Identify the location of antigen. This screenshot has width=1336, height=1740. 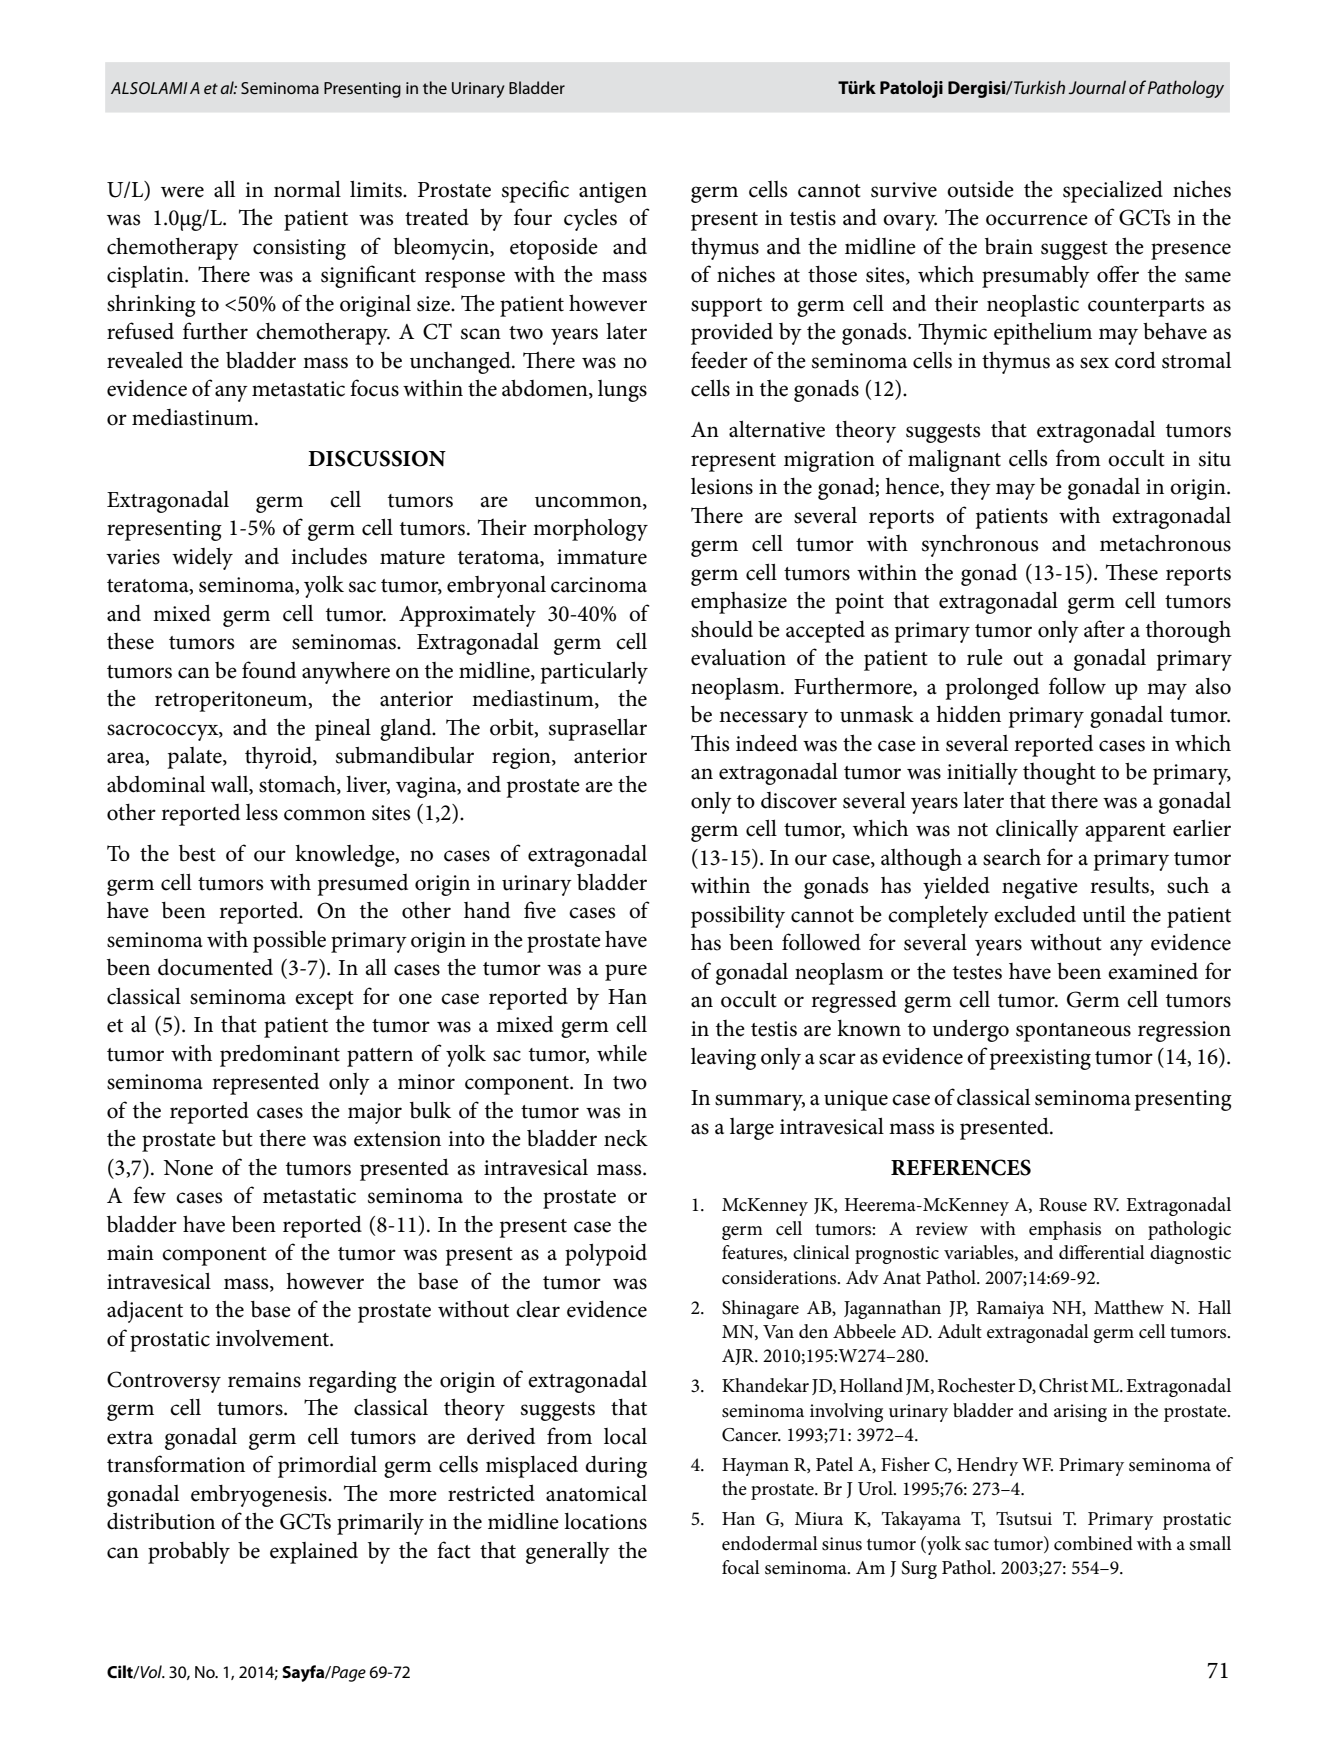
(613, 192).
